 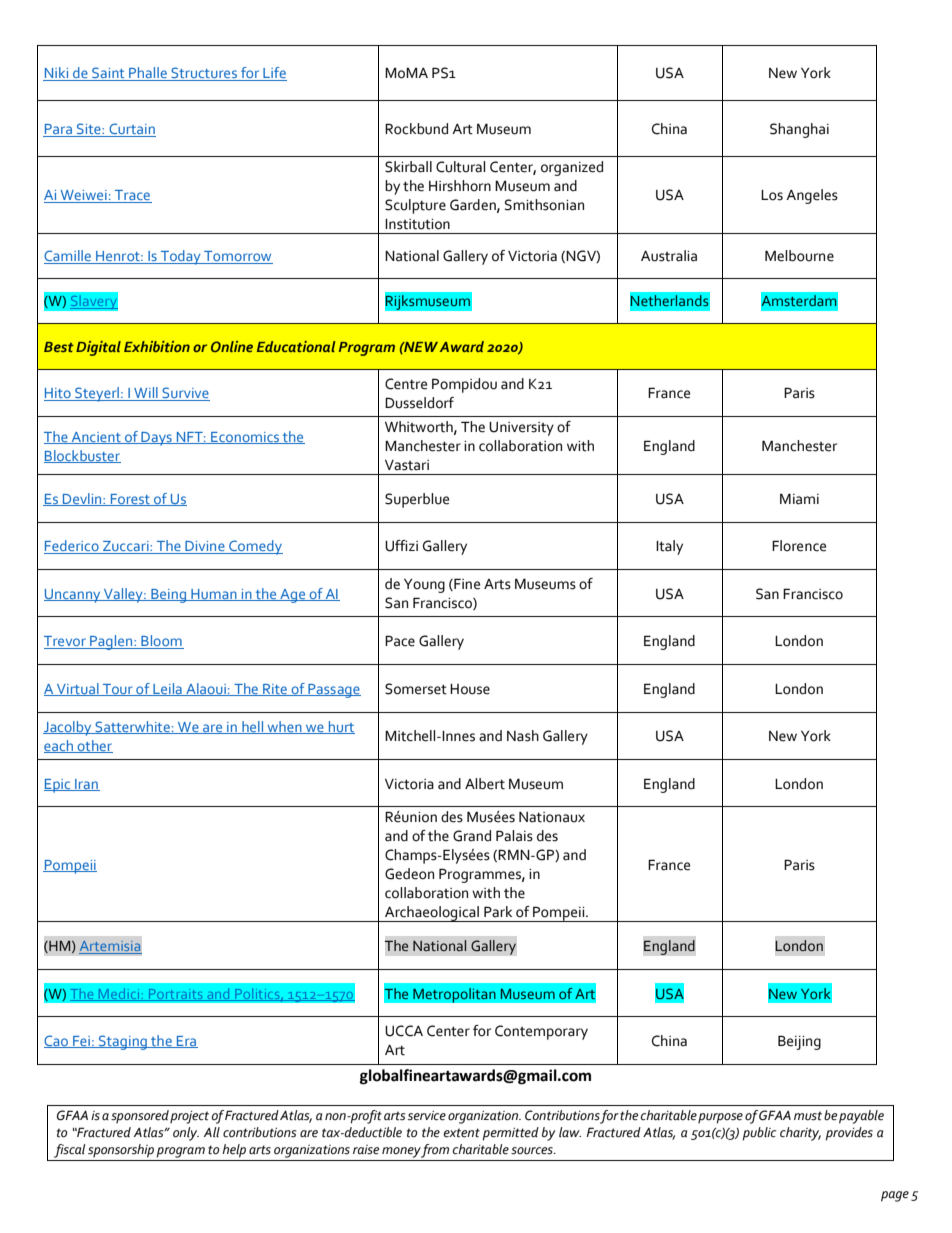 I want to click on sponsorship, so click(x=121, y=1151).
